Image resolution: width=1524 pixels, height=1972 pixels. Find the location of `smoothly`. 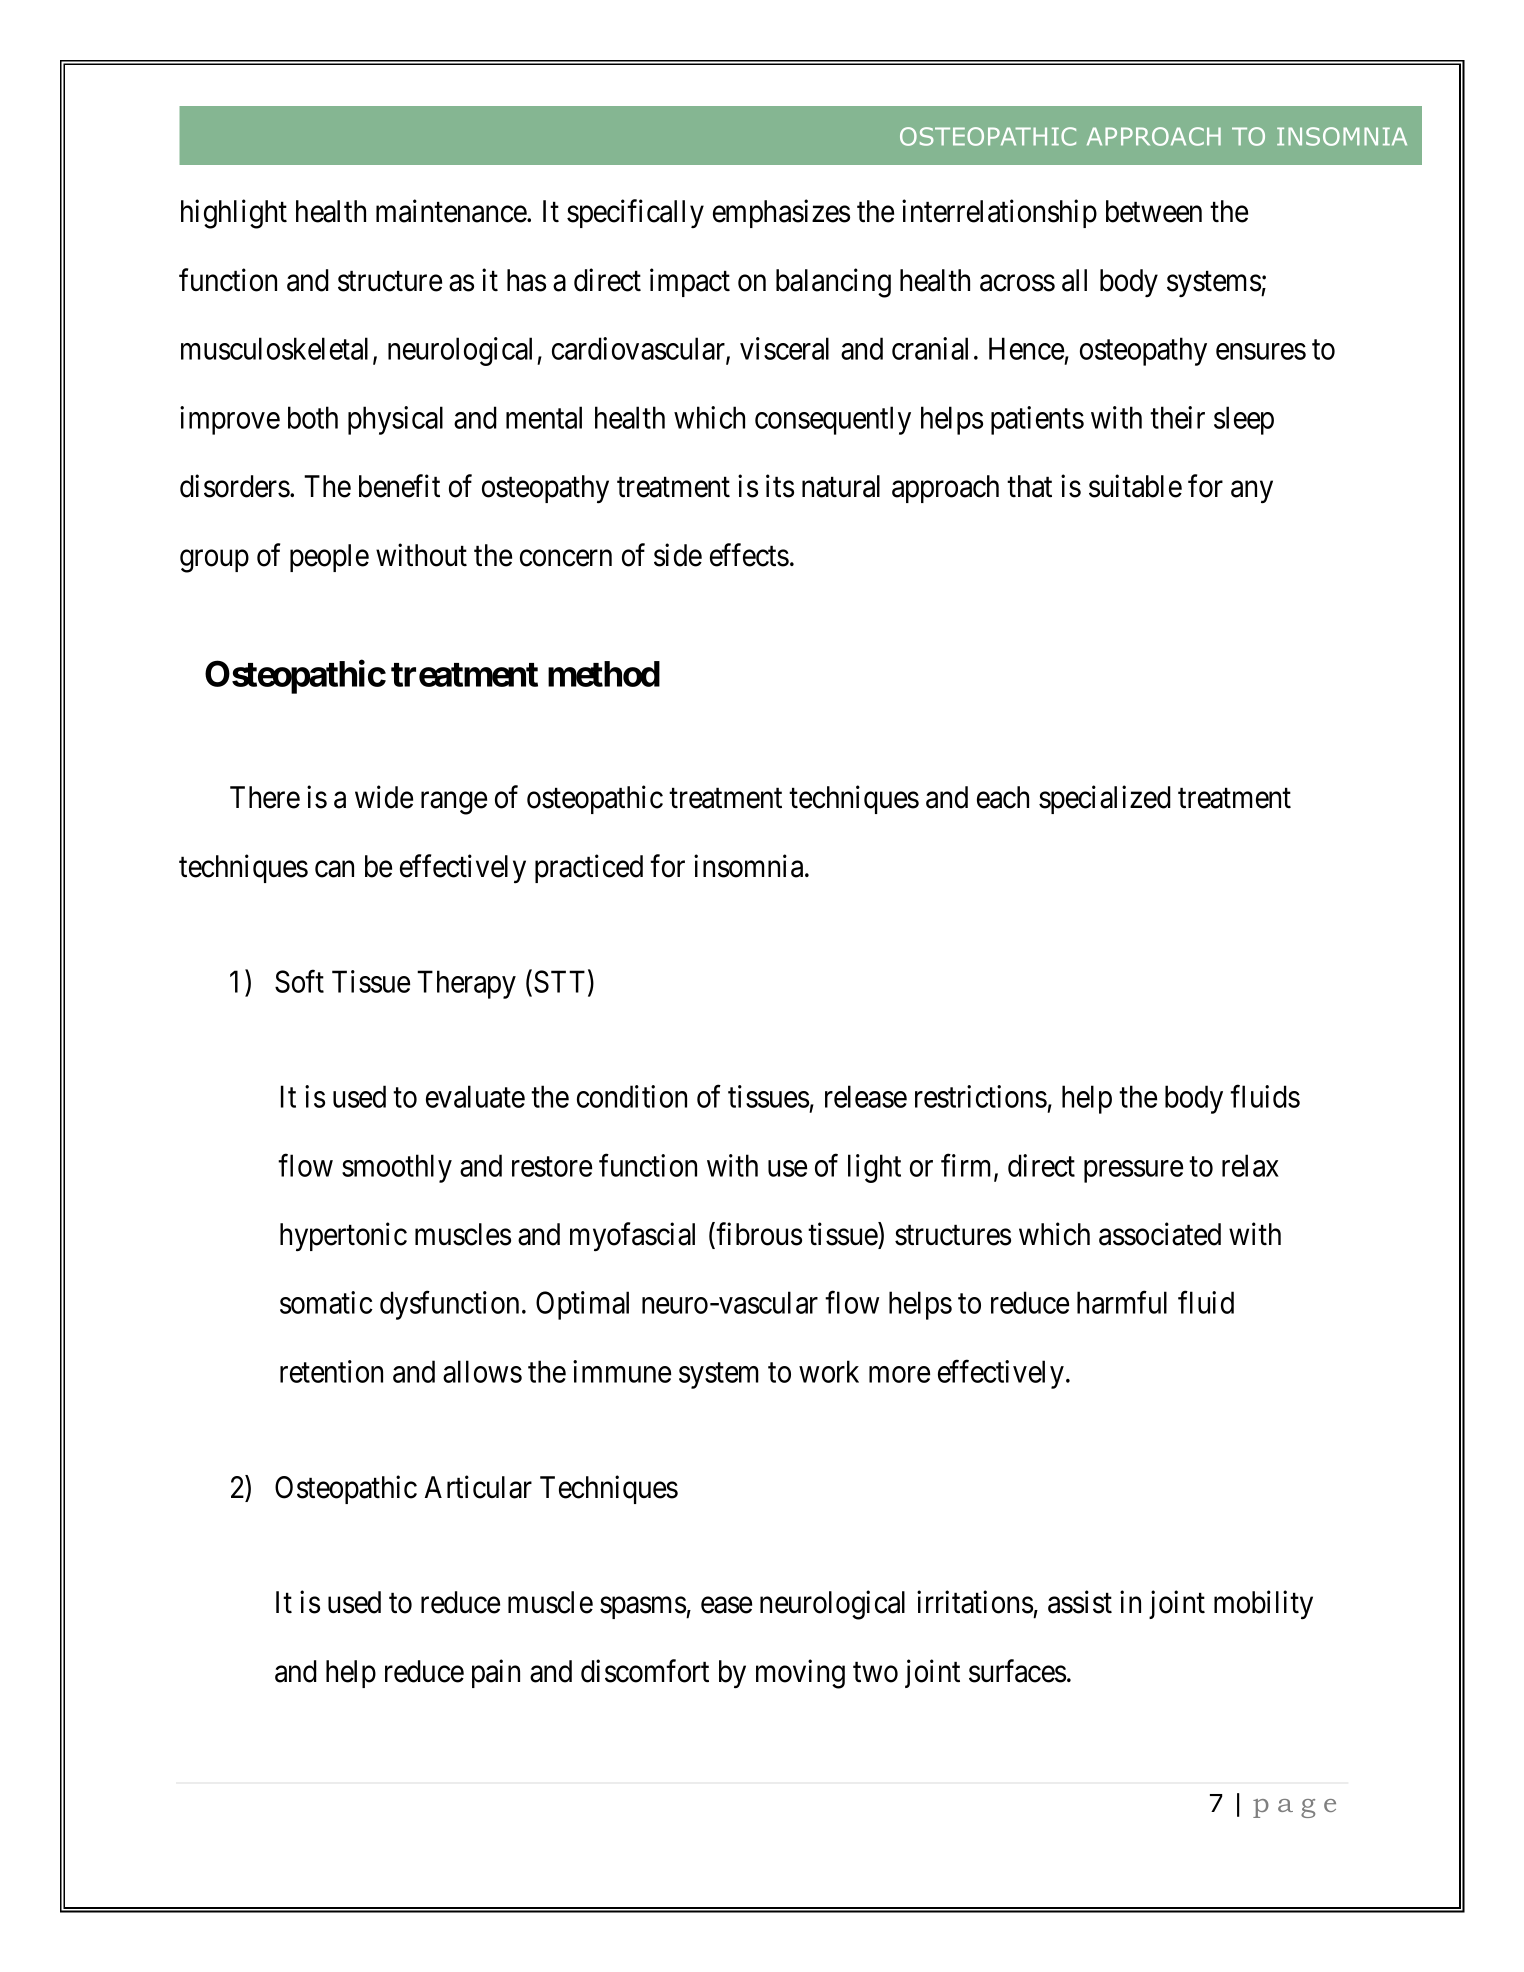

smoothly is located at coordinates (397, 1168).
